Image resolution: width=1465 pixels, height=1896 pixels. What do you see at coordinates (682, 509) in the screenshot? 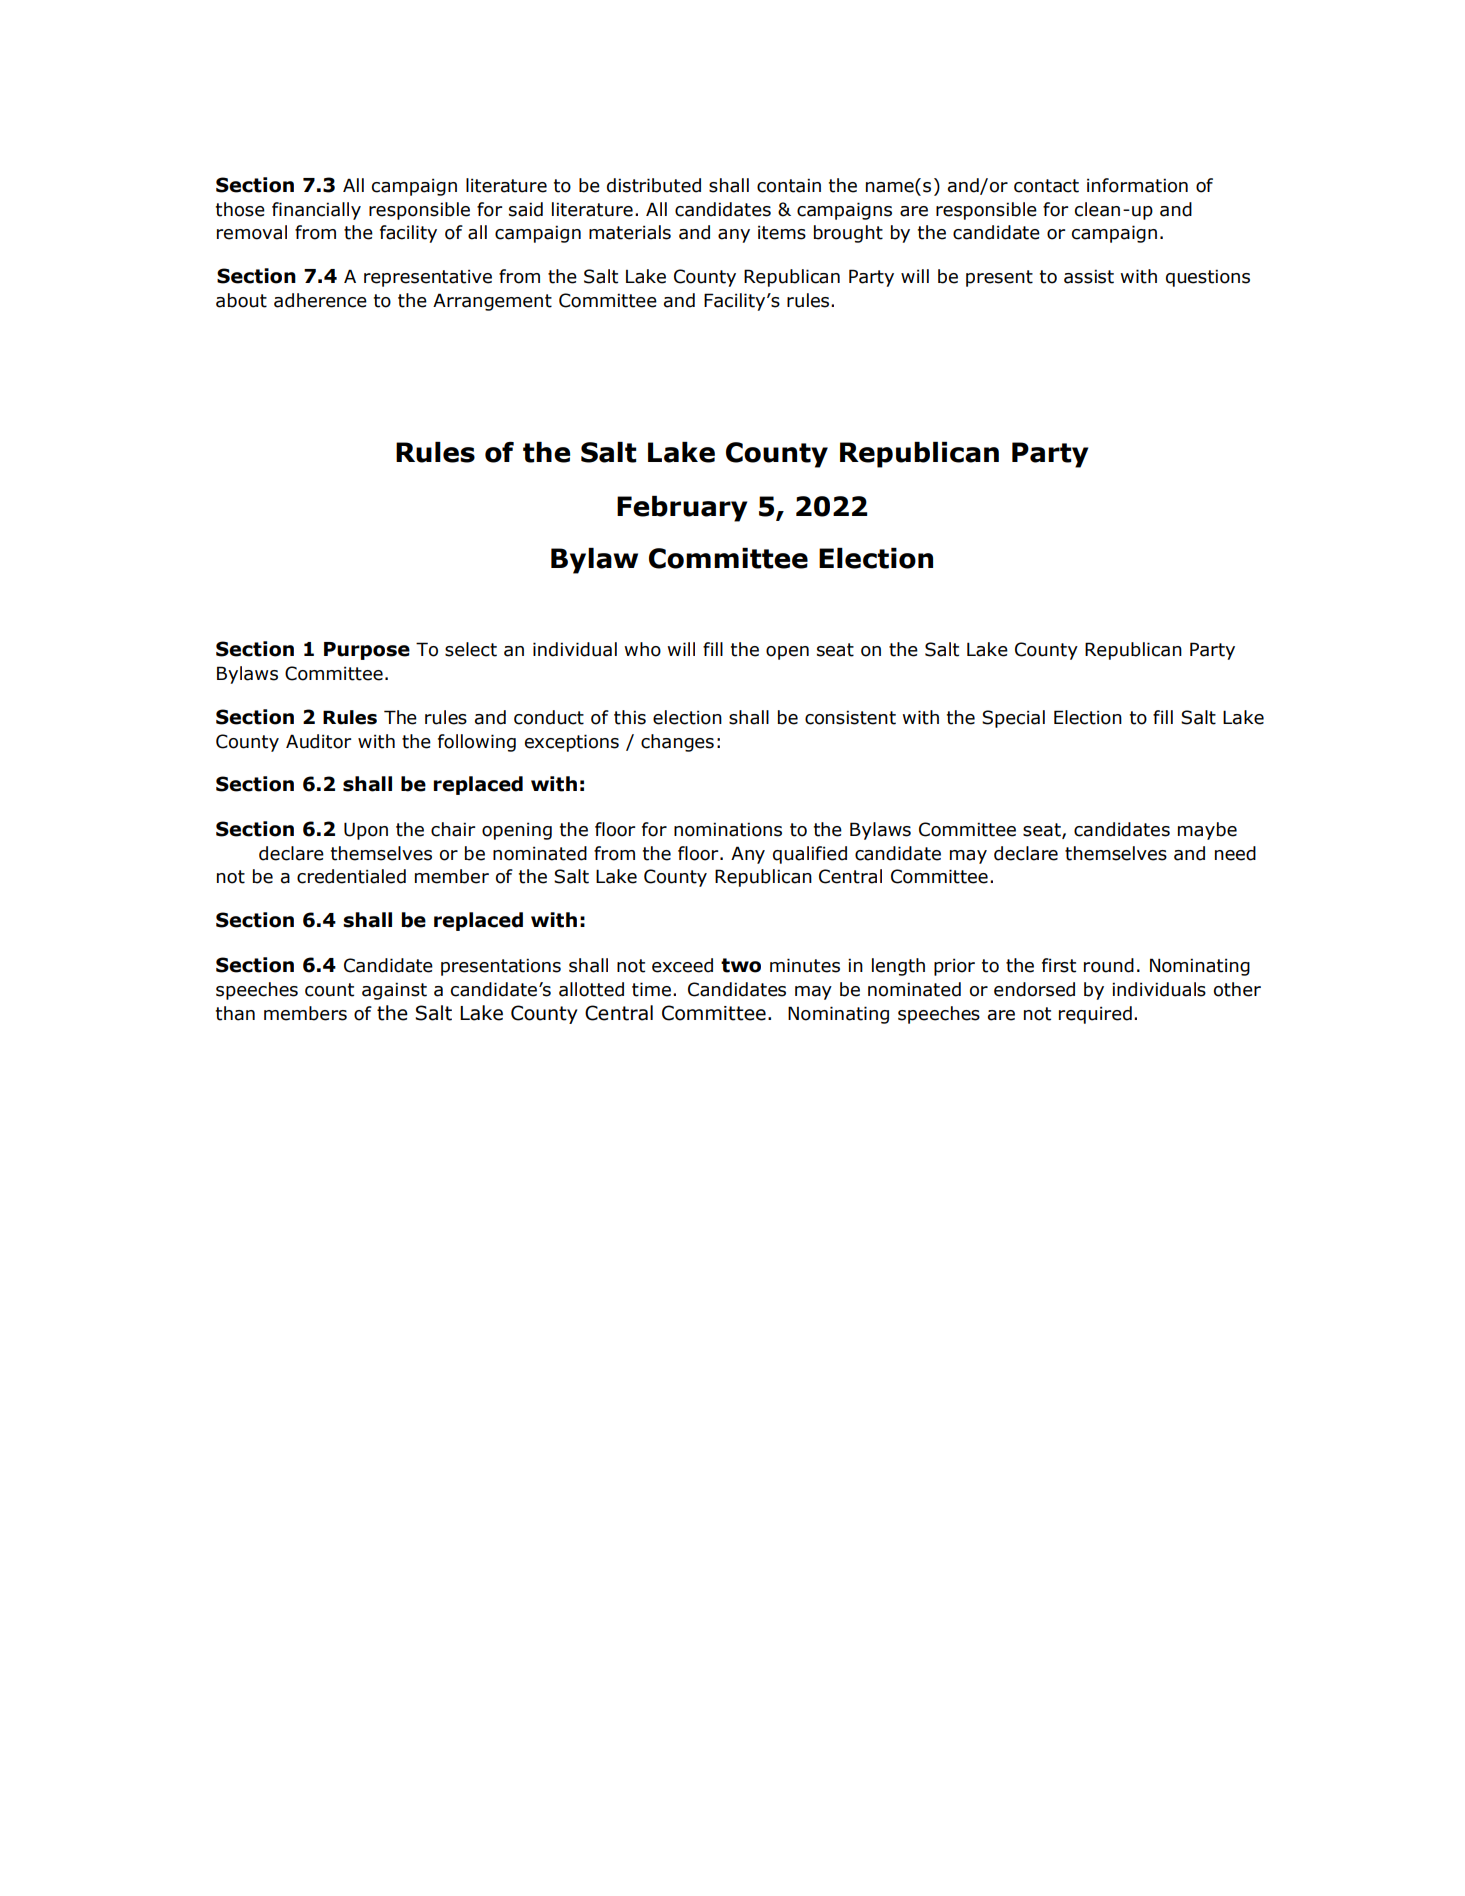
I see `February` at bounding box center [682, 509].
